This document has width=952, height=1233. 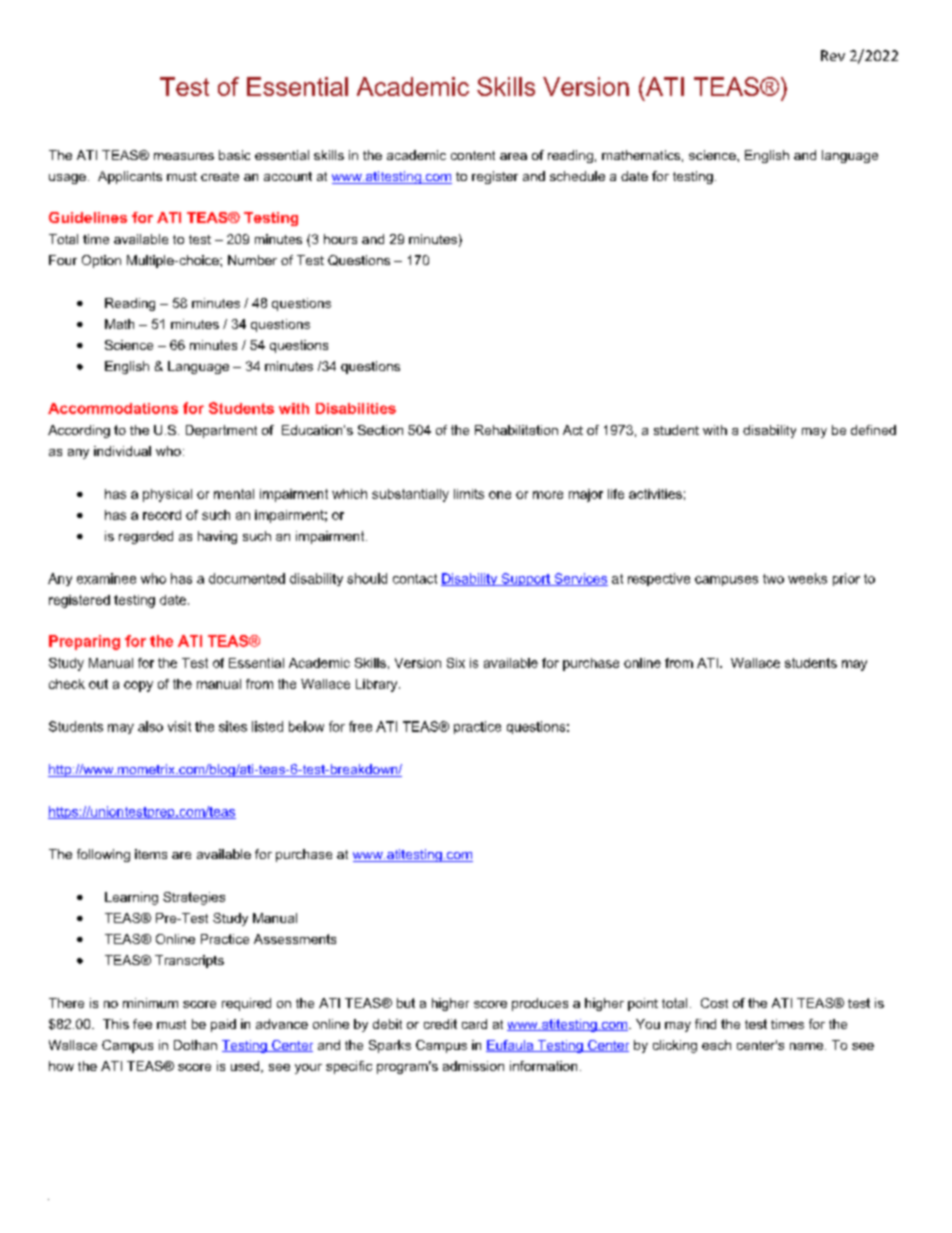 I want to click on fee, so click(x=142, y=1024).
